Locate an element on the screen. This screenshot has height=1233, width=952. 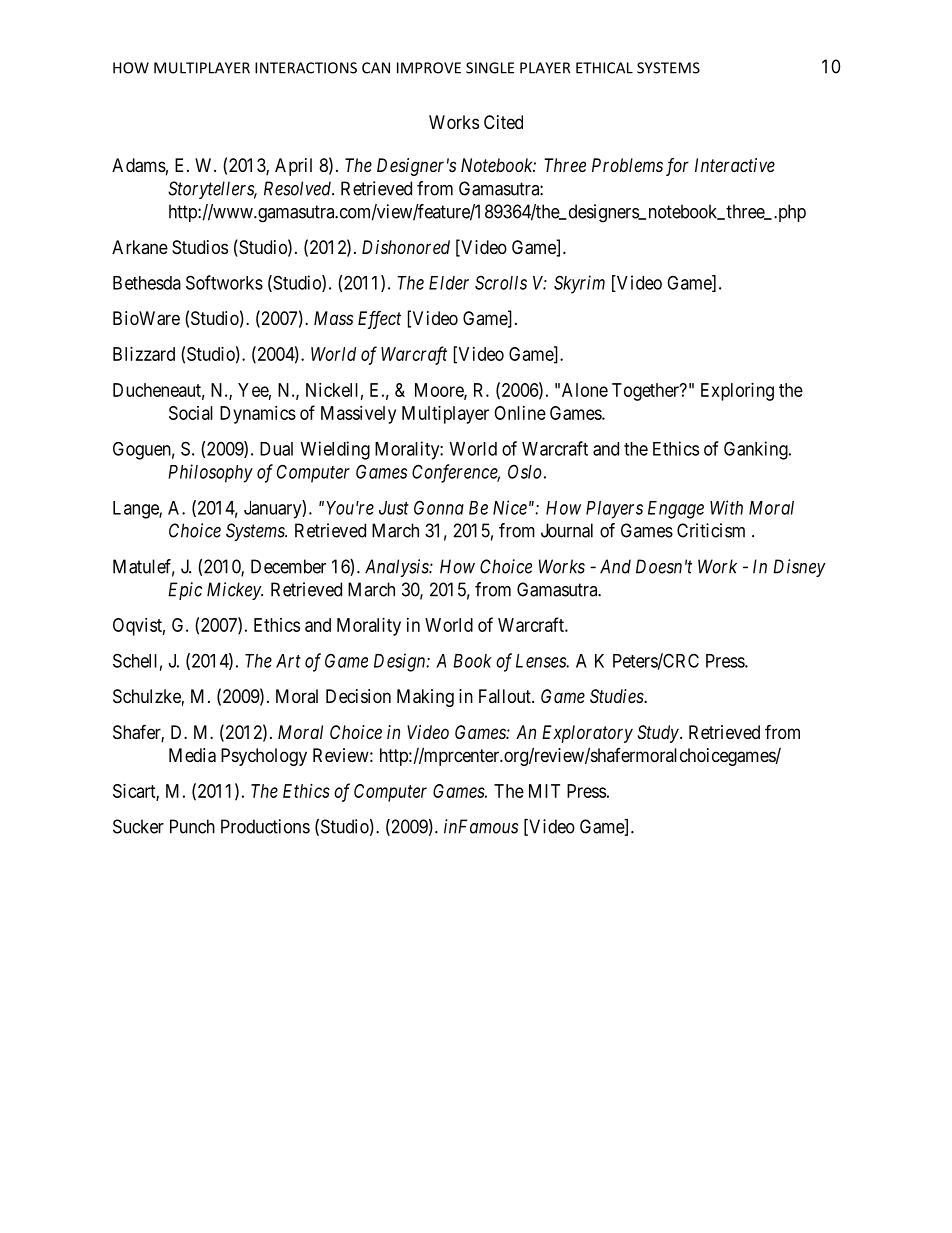
INTERACTIONS is located at coordinates (306, 68).
